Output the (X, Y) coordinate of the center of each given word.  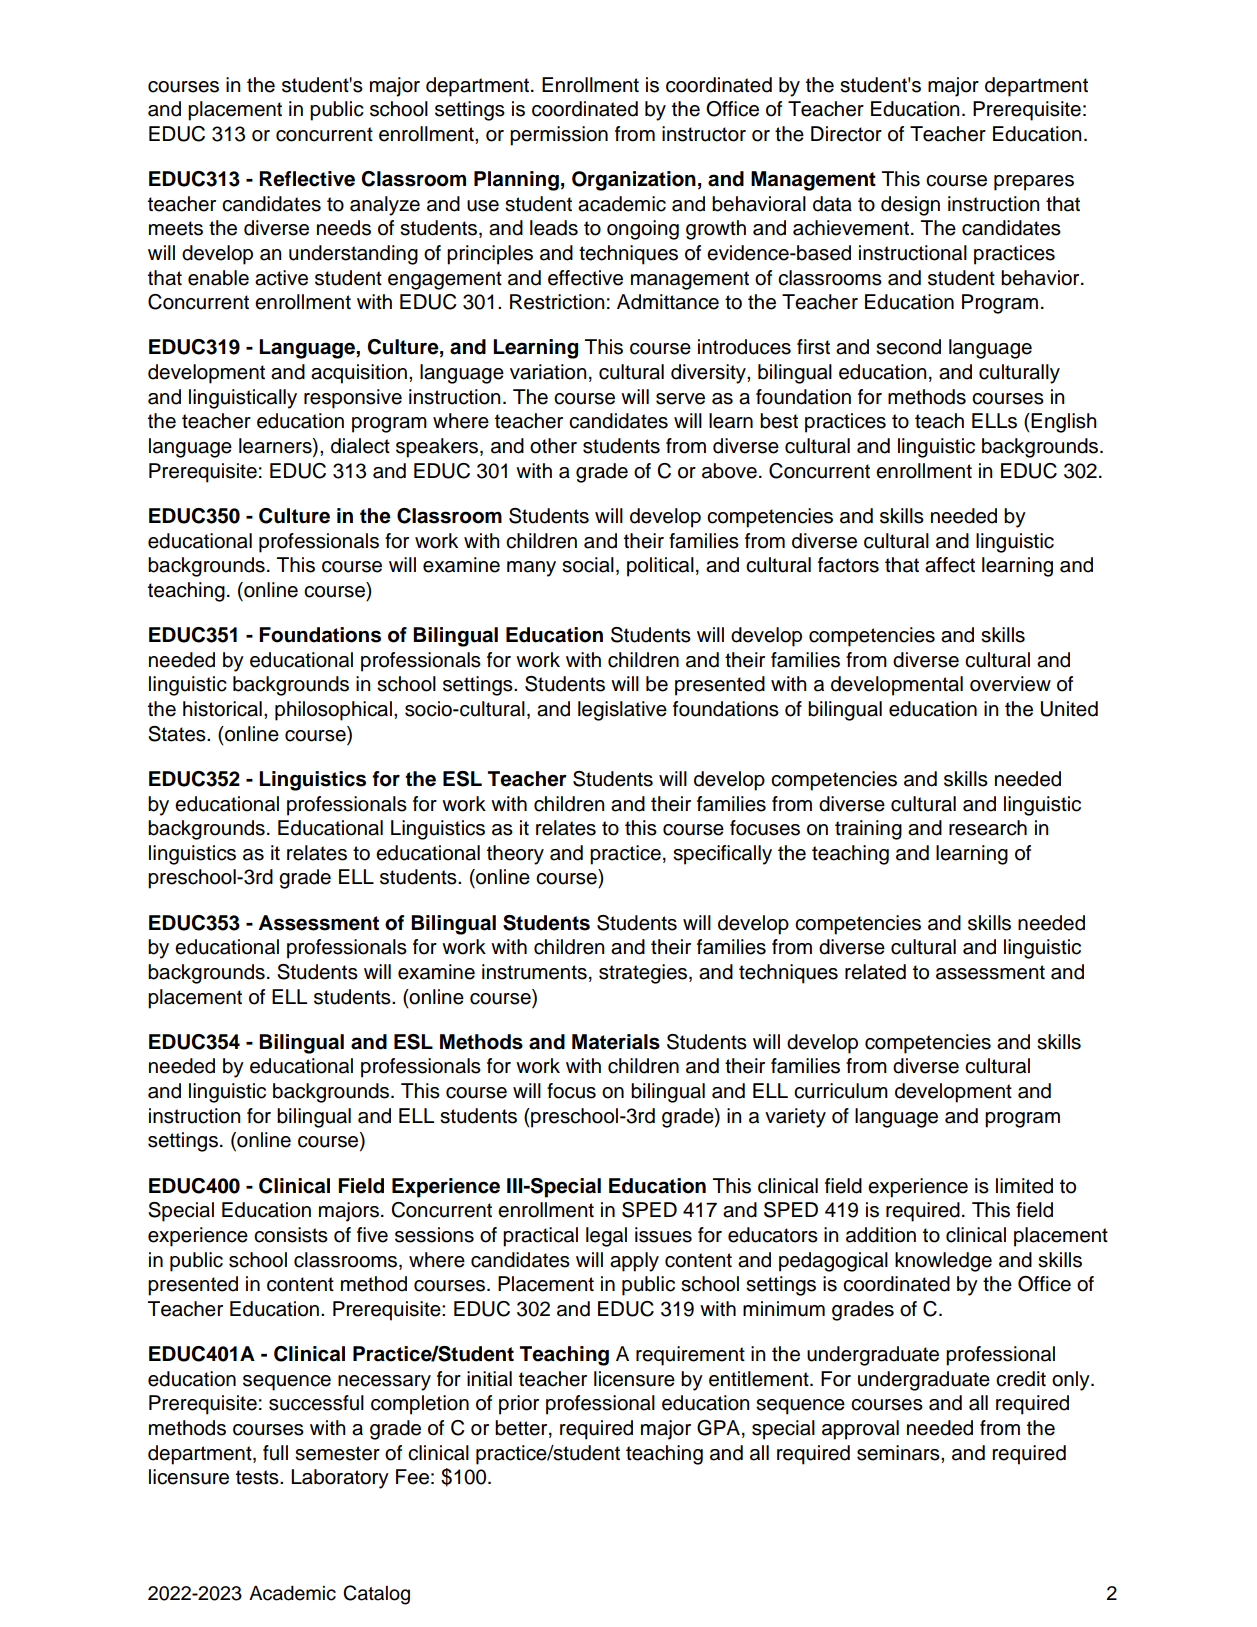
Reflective (307, 179)
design (910, 206)
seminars (899, 1453)
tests (258, 1477)
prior (519, 1405)
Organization (634, 181)
